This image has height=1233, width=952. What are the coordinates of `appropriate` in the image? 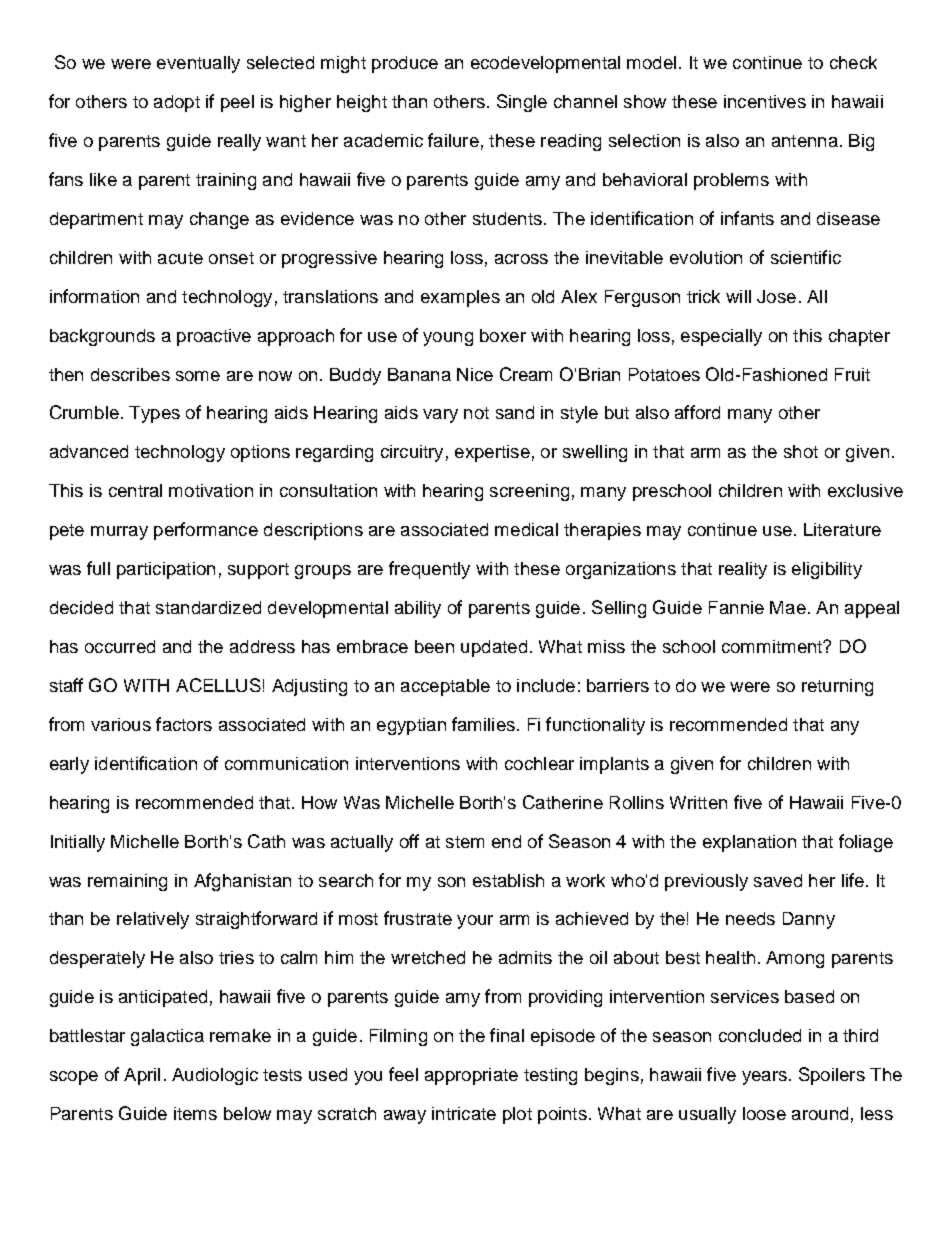 It's located at (471, 1076).
